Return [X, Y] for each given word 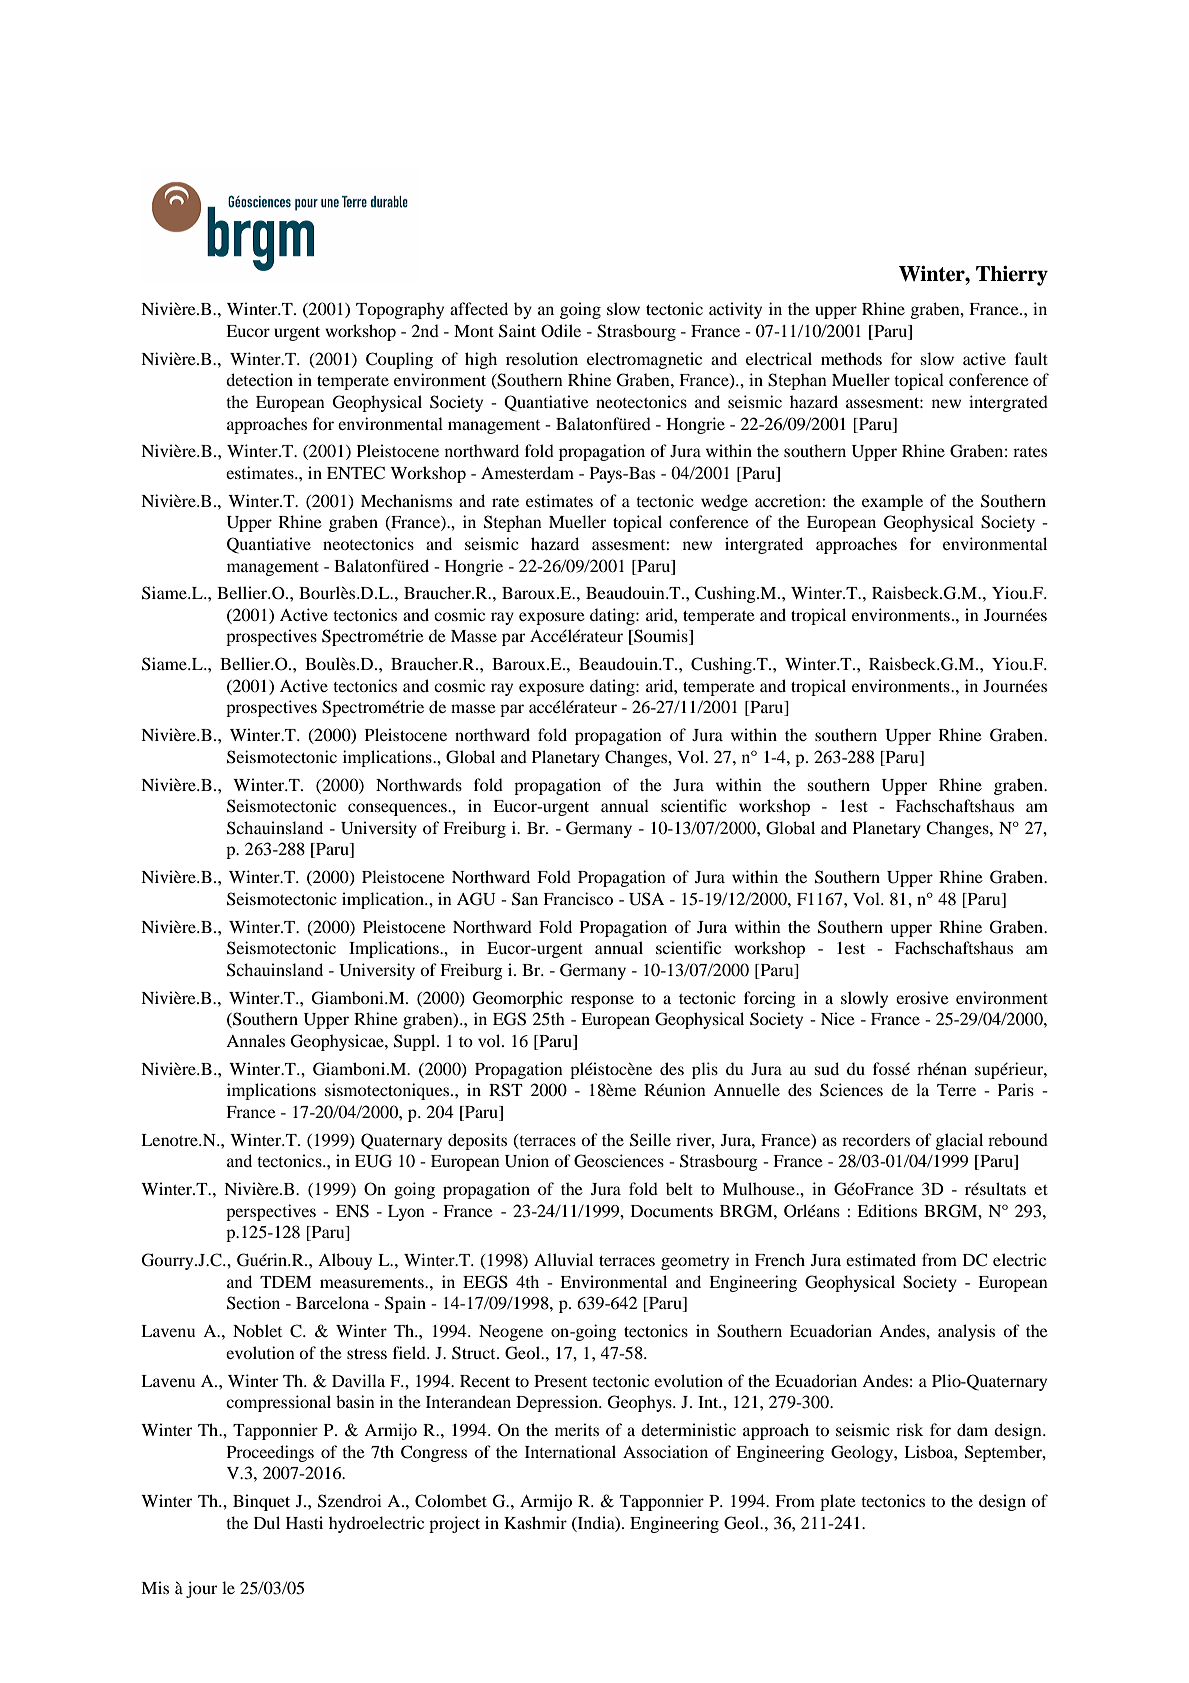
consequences [398, 809]
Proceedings [270, 1453]
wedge [724, 502]
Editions [887, 1210]
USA [646, 899]
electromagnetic [644, 360]
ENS [352, 1211]
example [892, 502]
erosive [922, 997]
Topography [400, 310]
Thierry [1012, 275]
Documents [672, 1211]
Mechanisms [406, 500]
